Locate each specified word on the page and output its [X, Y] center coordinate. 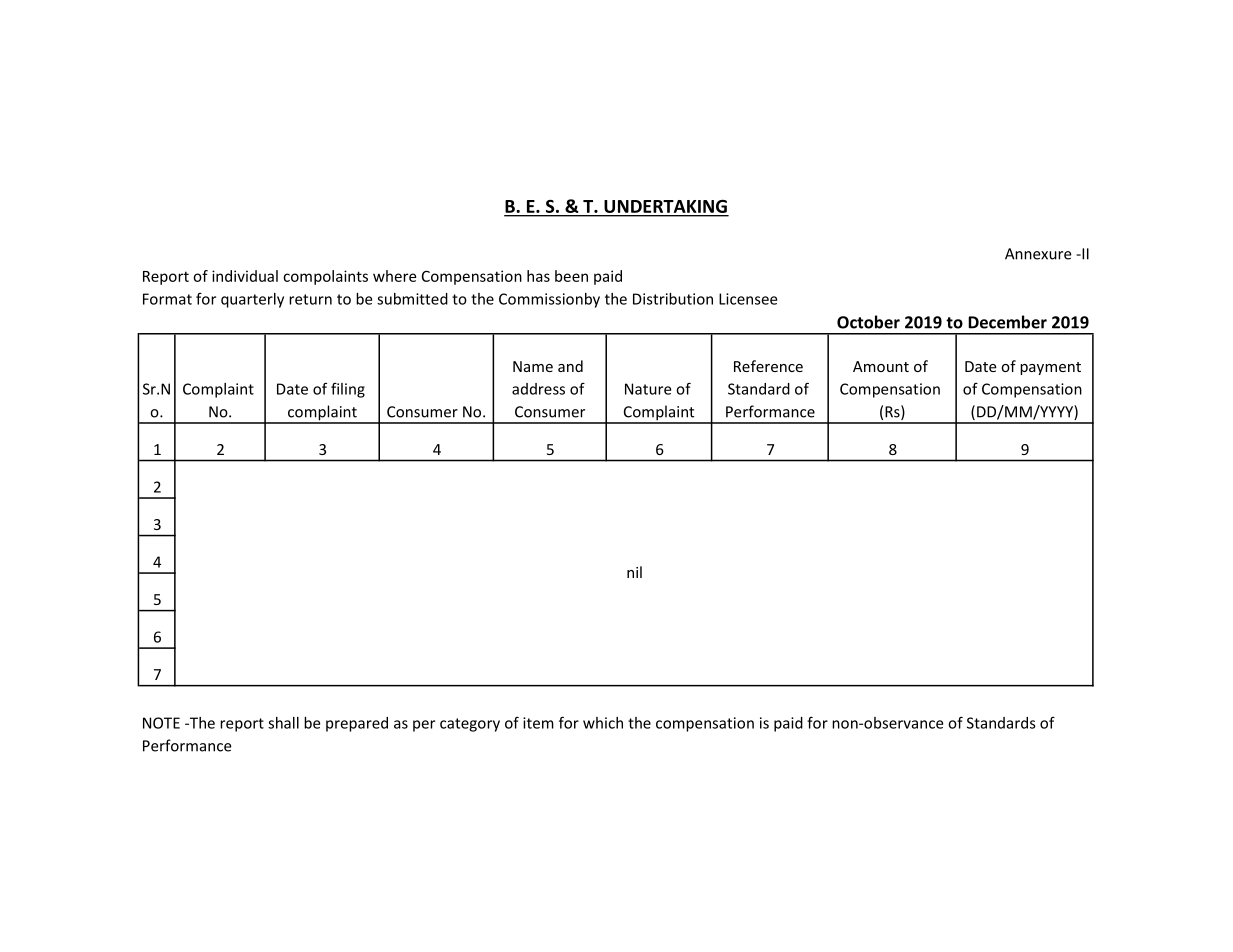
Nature [648, 389]
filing [348, 390]
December [1007, 322]
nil [634, 572]
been [571, 276]
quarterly [252, 300]
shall [283, 723]
